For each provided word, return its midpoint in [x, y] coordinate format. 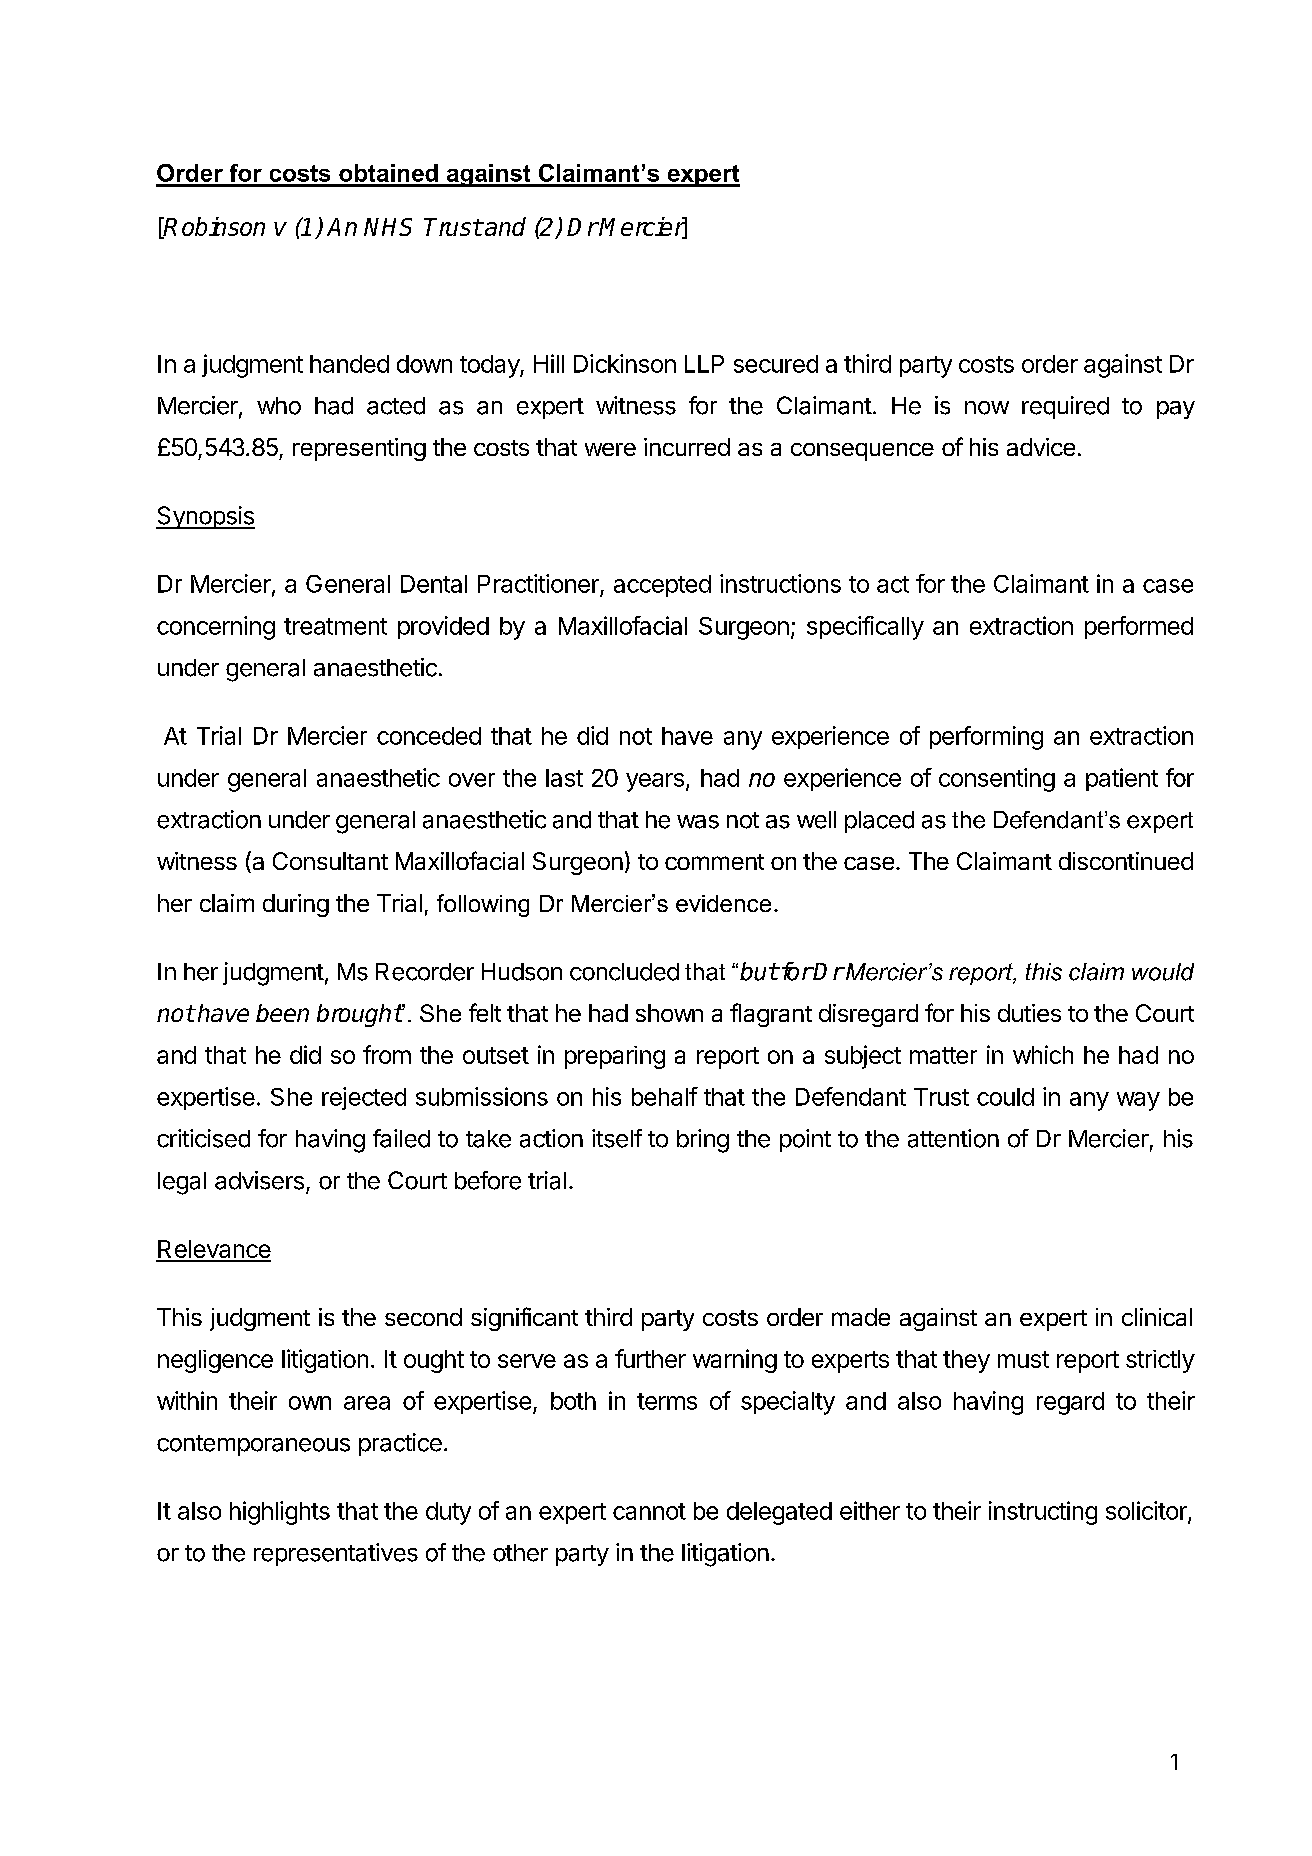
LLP [704, 364]
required [1065, 407]
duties [1029, 1013]
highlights [280, 1513]
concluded [624, 972]
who [279, 406]
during [296, 905]
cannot [649, 1511]
